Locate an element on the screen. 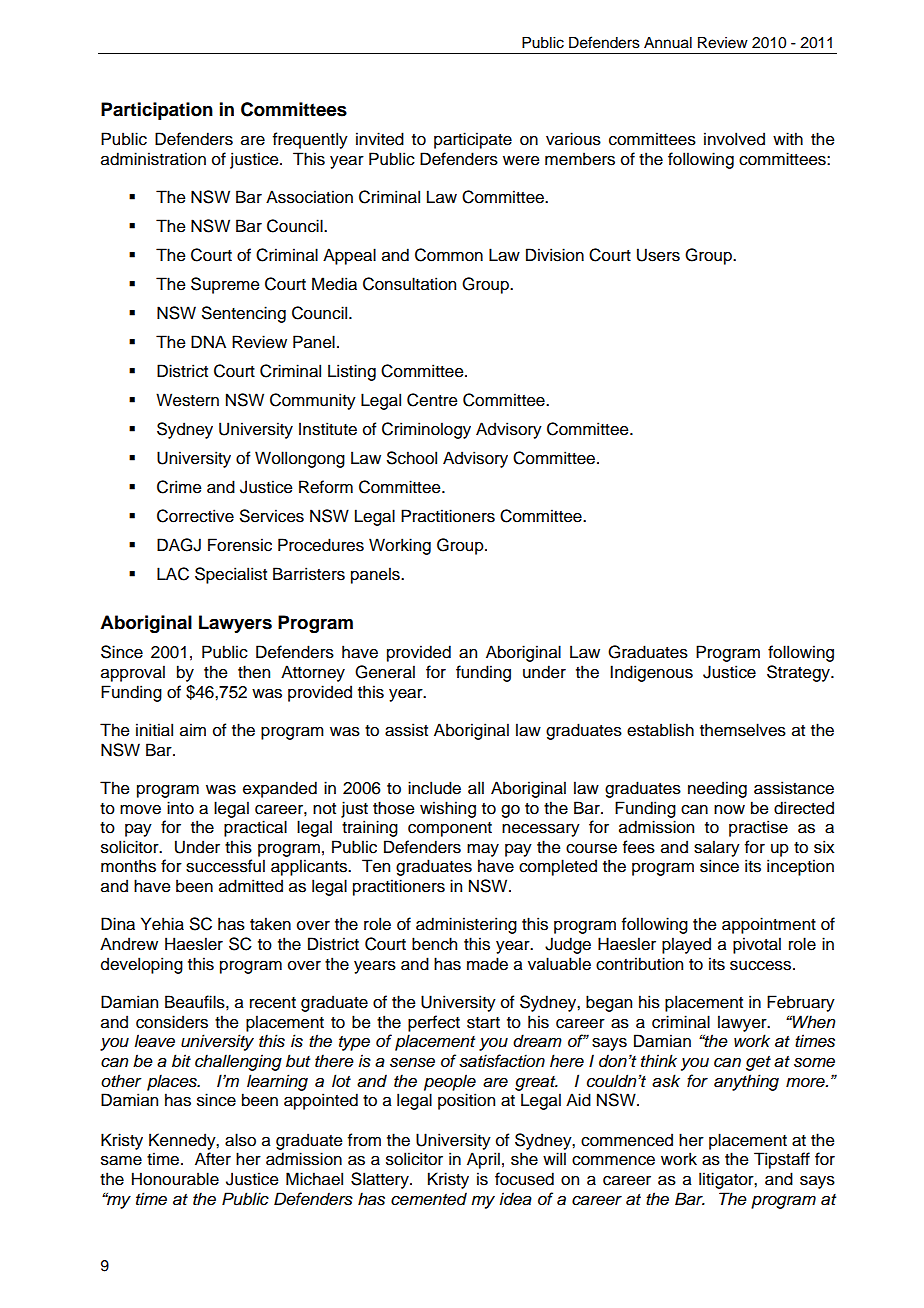  Participation is located at coordinates (157, 111).
